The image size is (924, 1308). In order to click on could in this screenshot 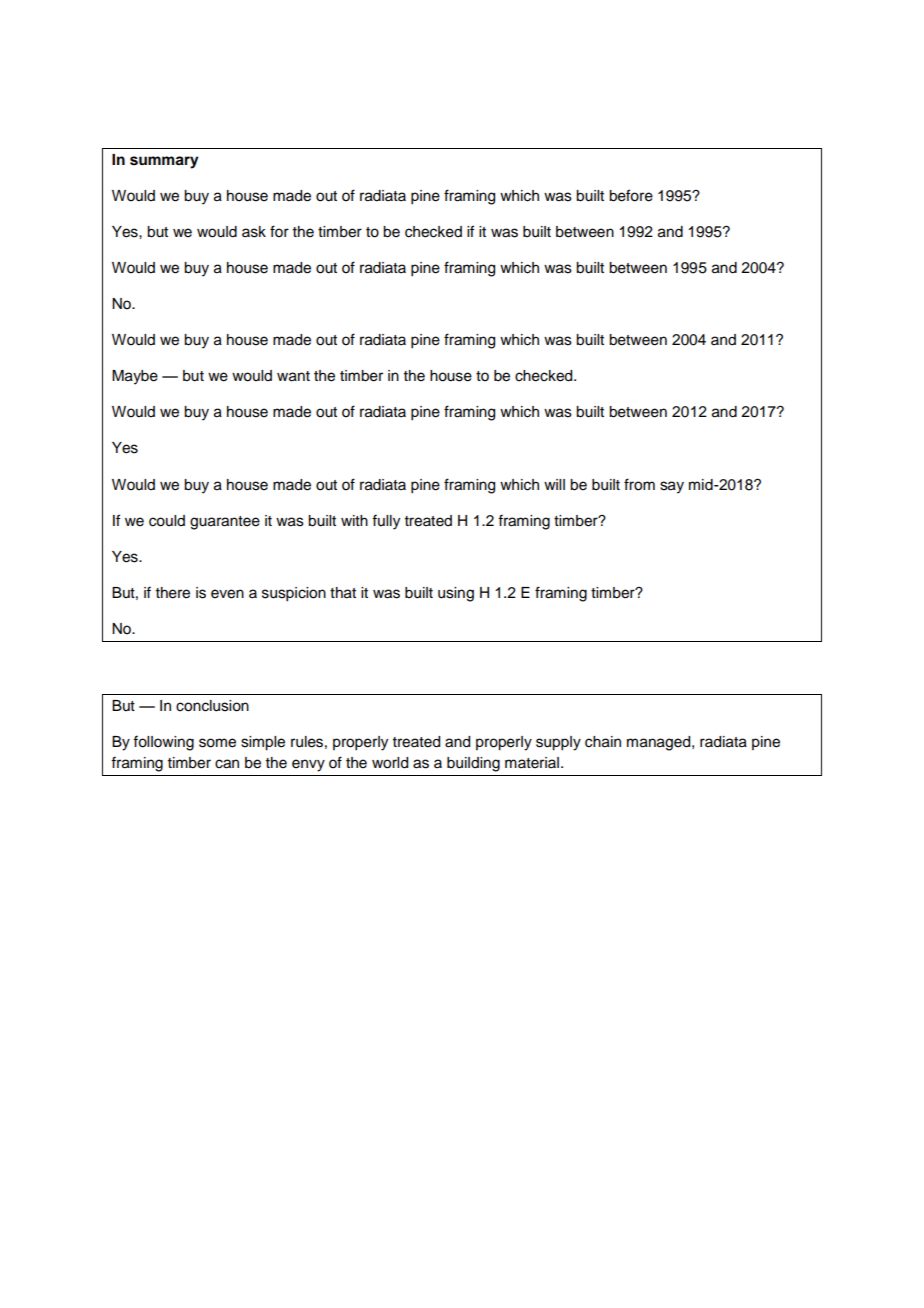, I will do `click(167, 521)`.
